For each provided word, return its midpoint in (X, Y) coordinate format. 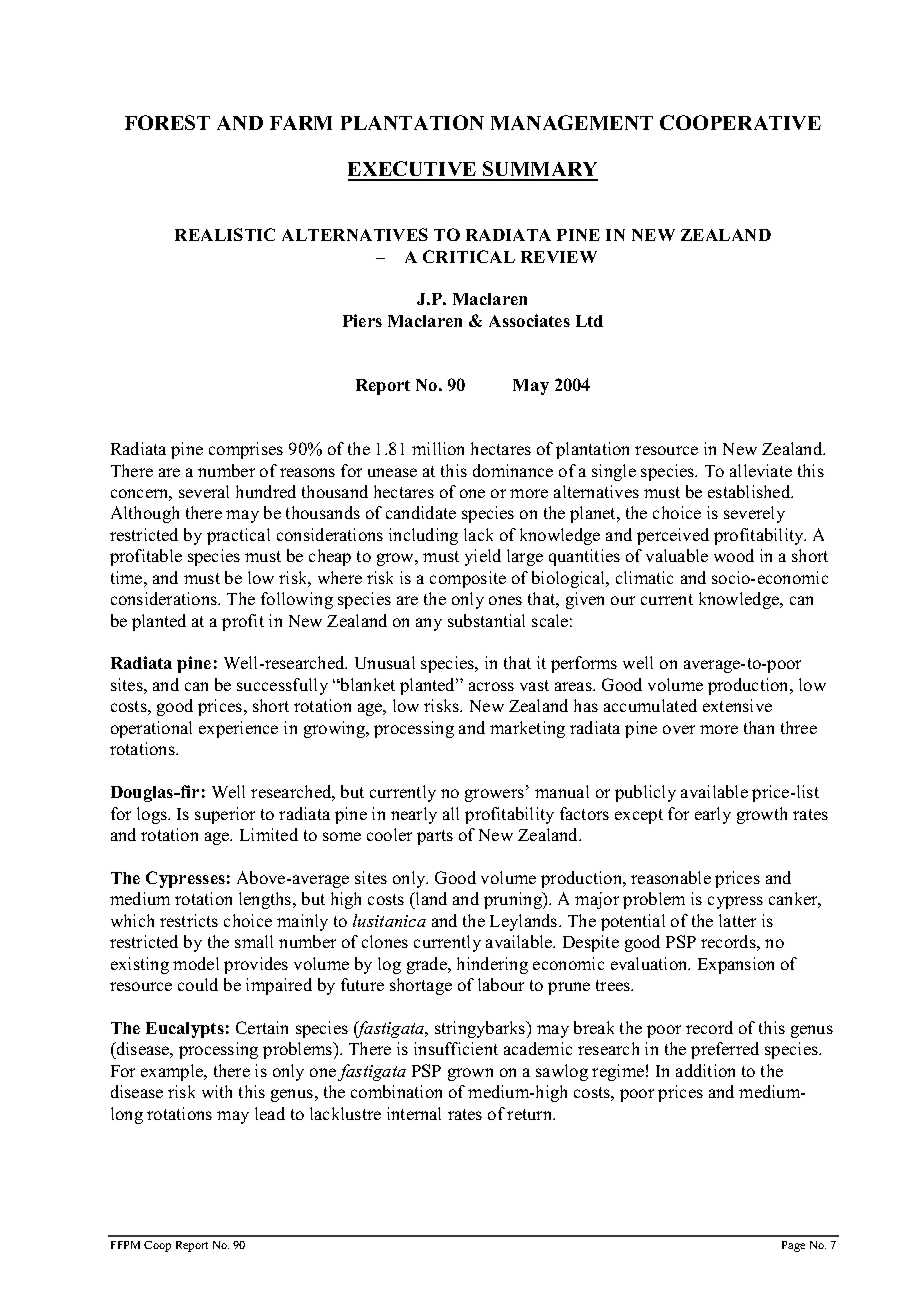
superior (225, 815)
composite (468, 579)
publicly (645, 793)
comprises (246, 450)
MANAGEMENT (572, 122)
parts (435, 837)
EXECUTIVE (413, 170)
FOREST (167, 122)
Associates (529, 320)
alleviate (761, 470)
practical (238, 536)
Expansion (736, 965)
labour (501, 984)
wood (734, 555)
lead (270, 1113)
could (198, 984)
